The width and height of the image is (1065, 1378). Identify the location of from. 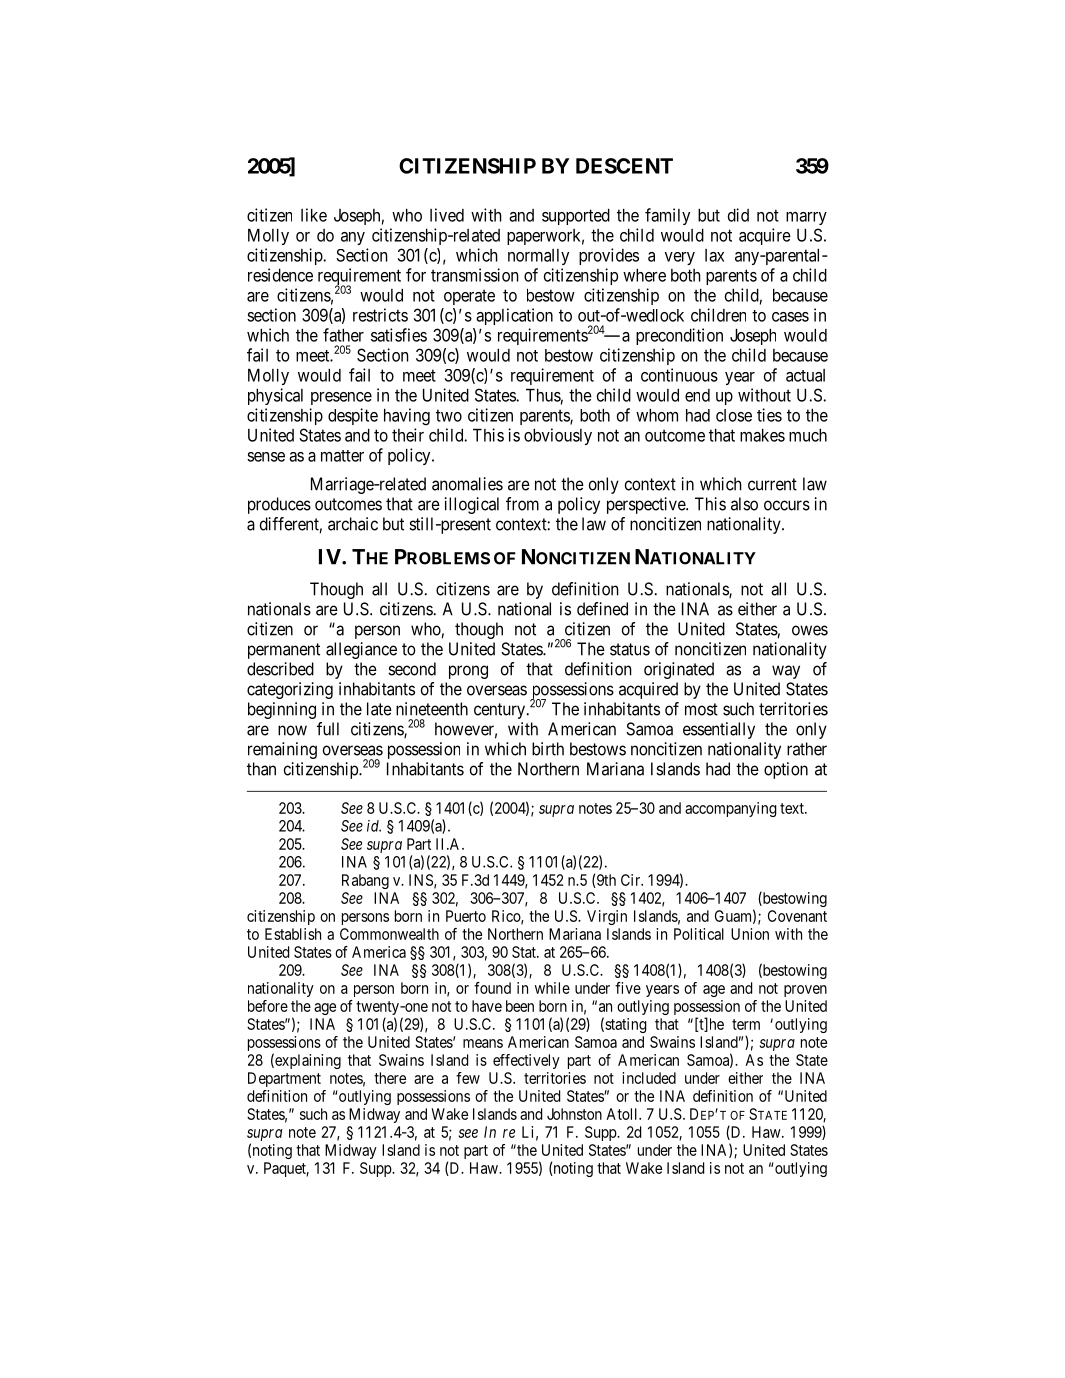
(522, 504).
